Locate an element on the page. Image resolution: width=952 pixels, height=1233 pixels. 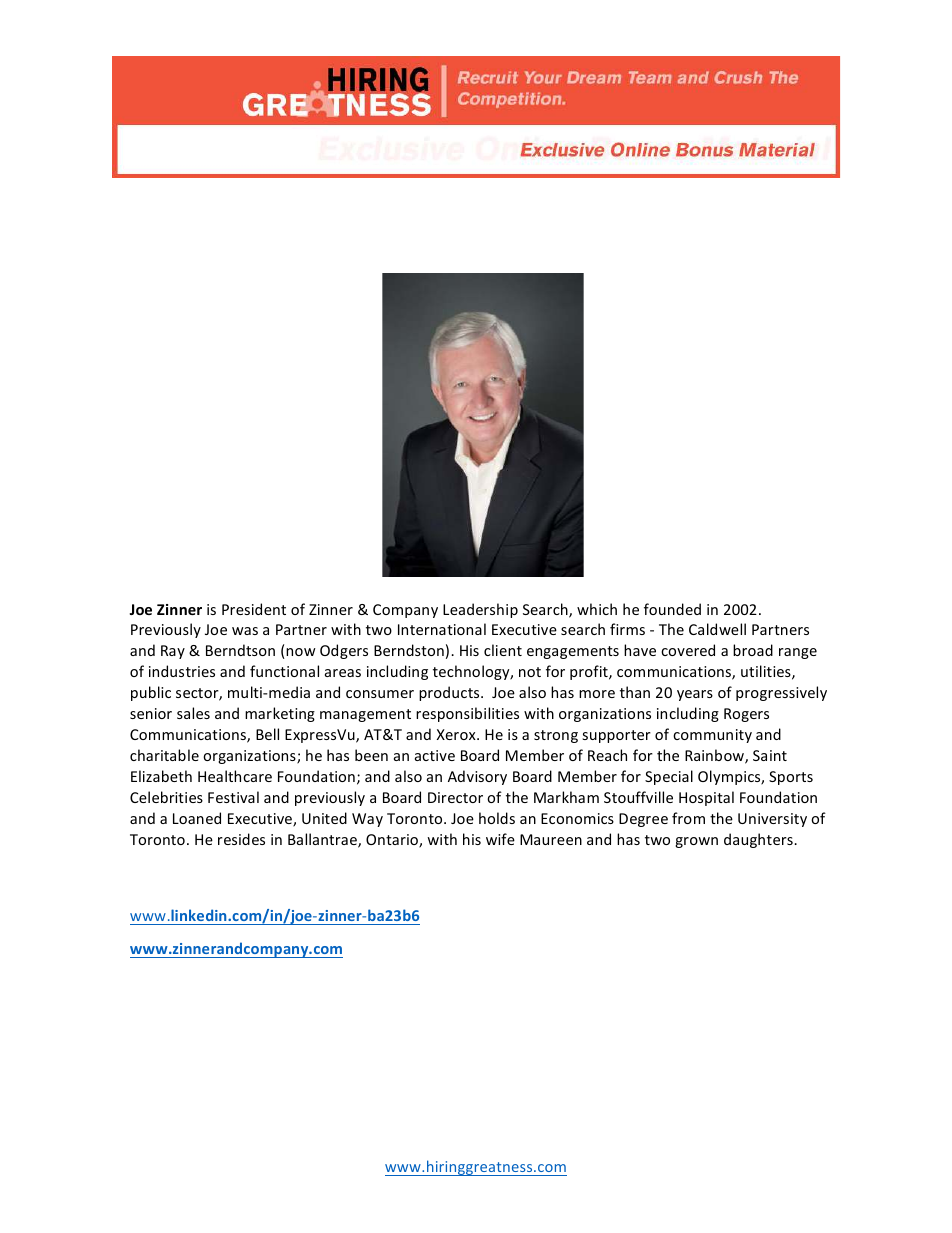
wife is located at coordinates (500, 839).
